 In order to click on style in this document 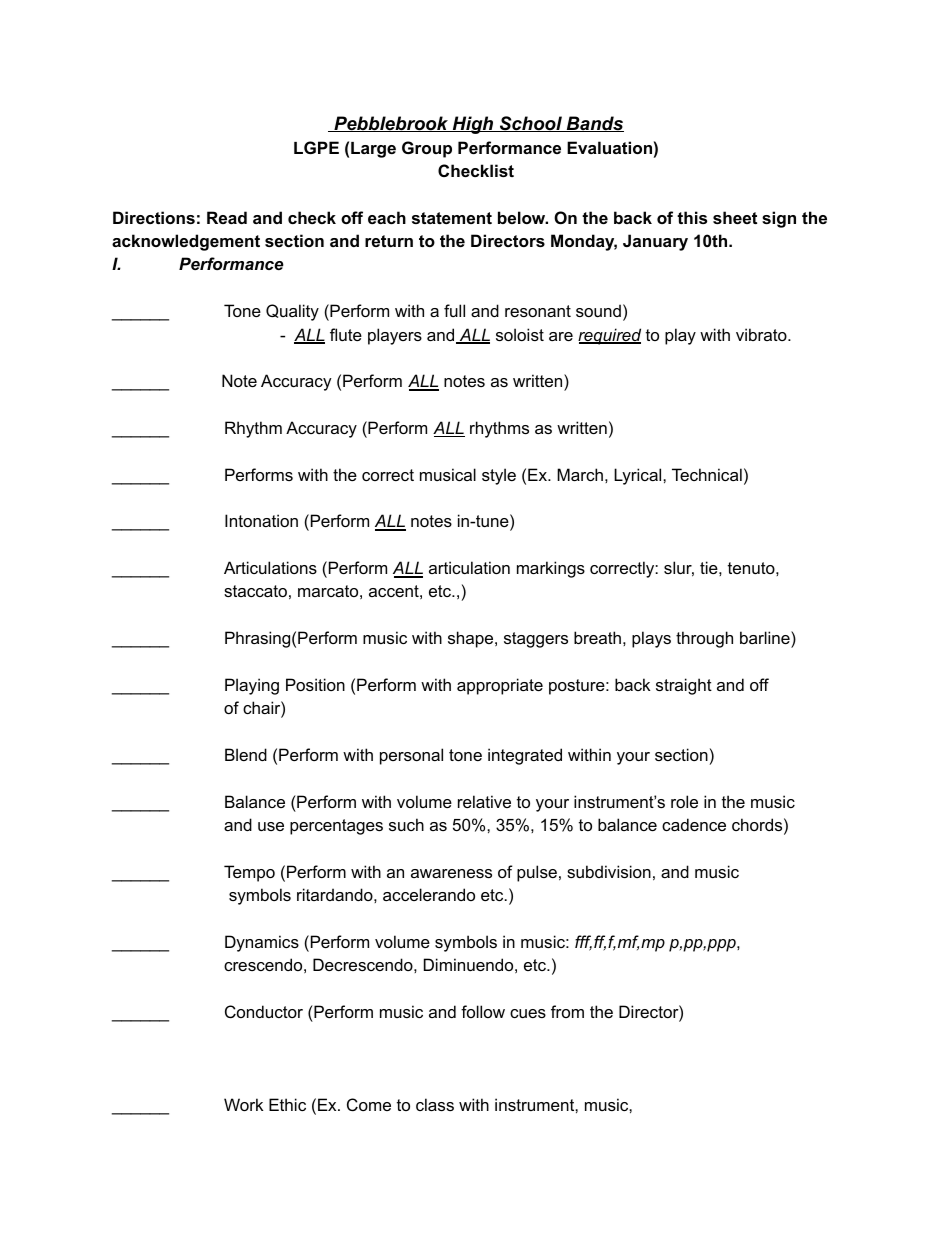, I will do `click(499, 476)`.
